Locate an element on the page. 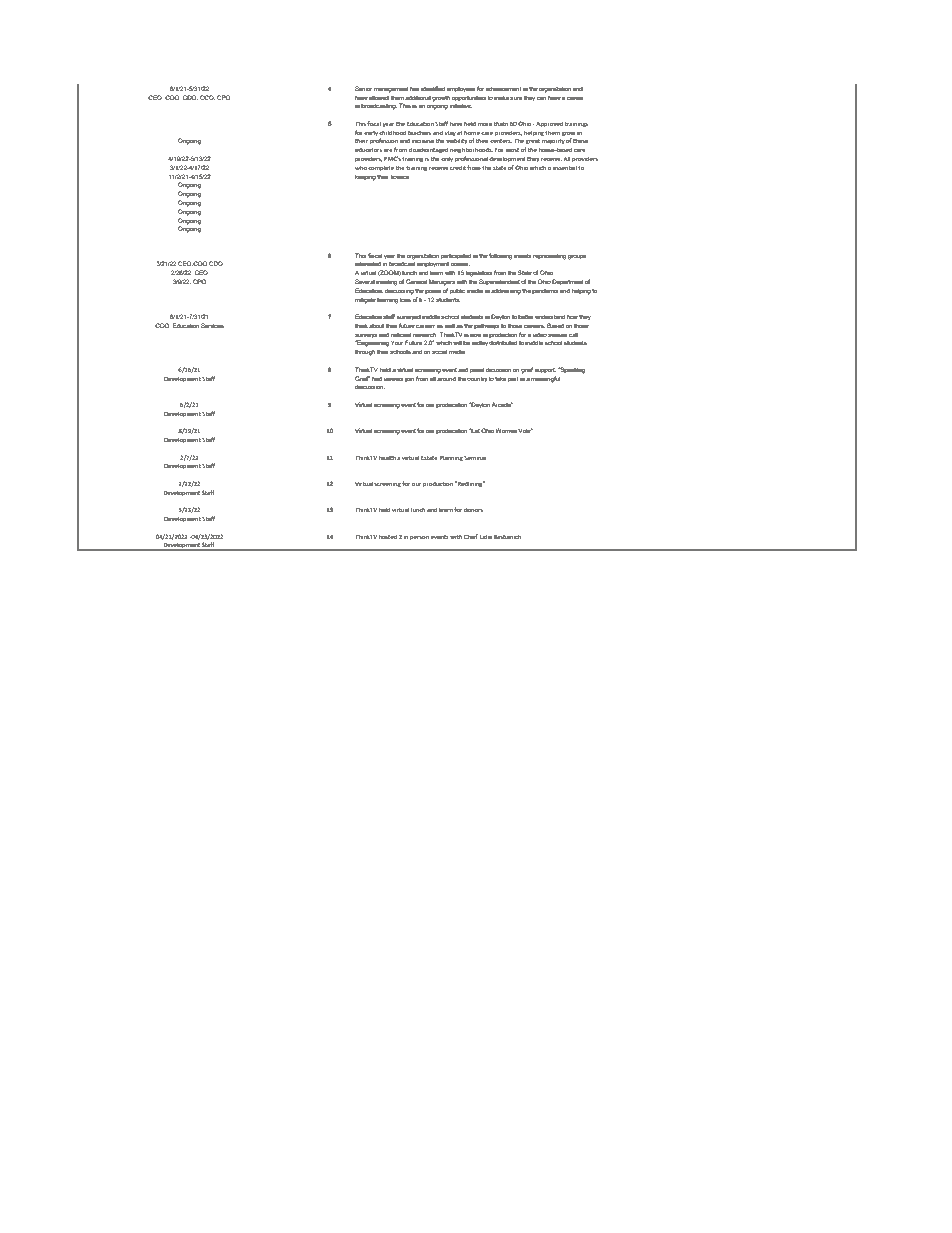 This document has width=952, height=1233. Services is located at coordinates (212, 325).
